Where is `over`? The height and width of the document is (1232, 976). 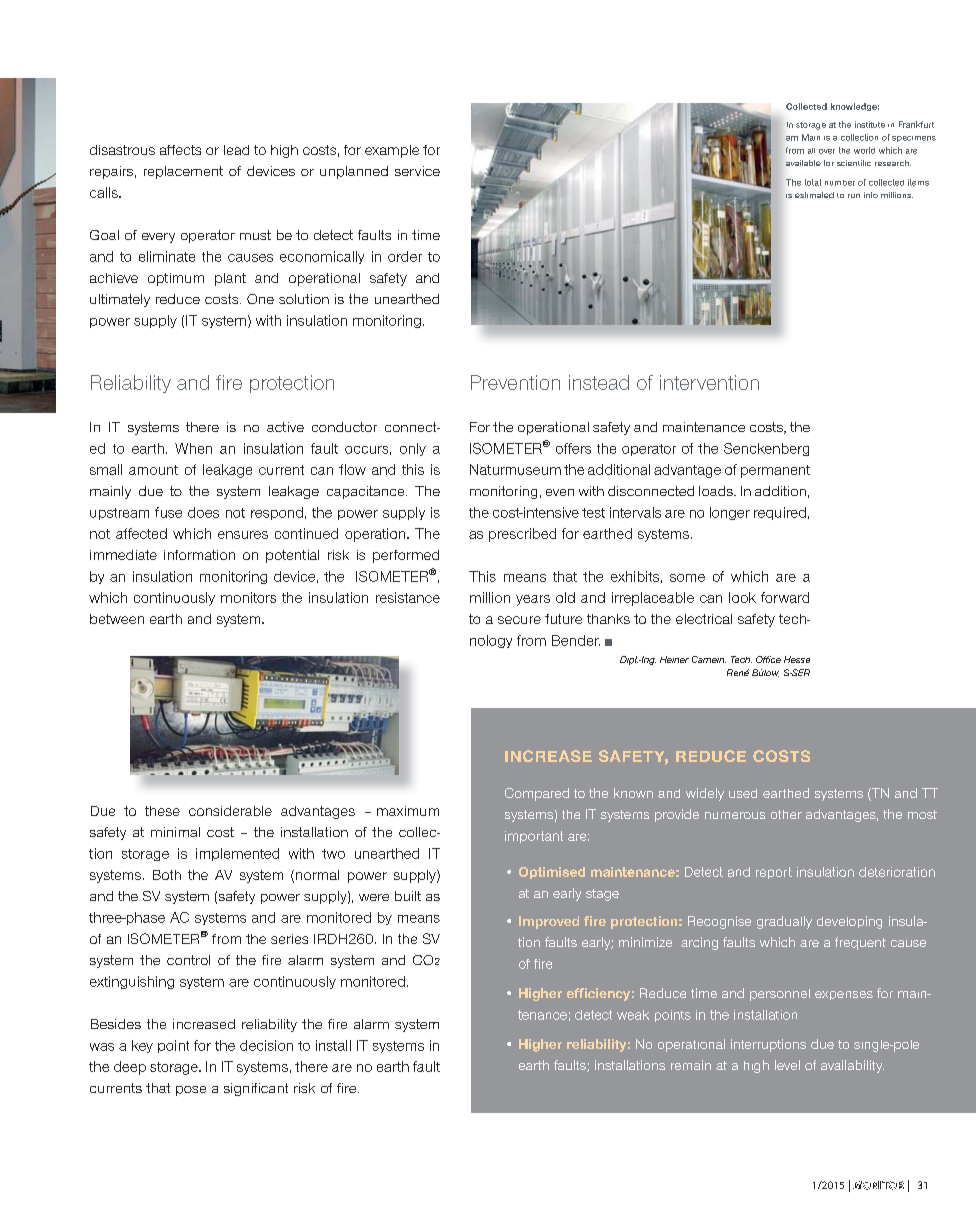 over is located at coordinates (827, 151).
